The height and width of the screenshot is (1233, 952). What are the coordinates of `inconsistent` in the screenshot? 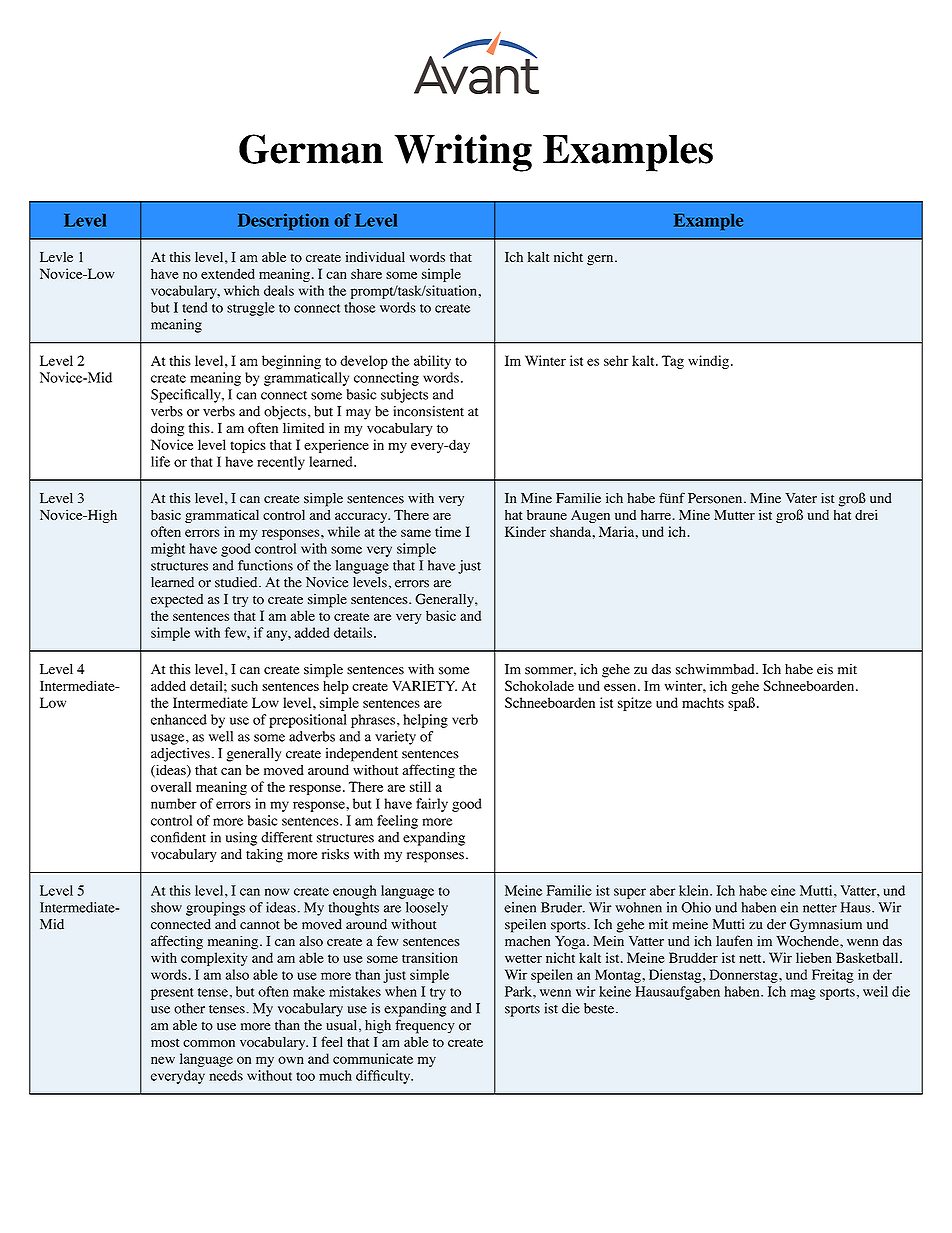 It's located at (428, 411).
